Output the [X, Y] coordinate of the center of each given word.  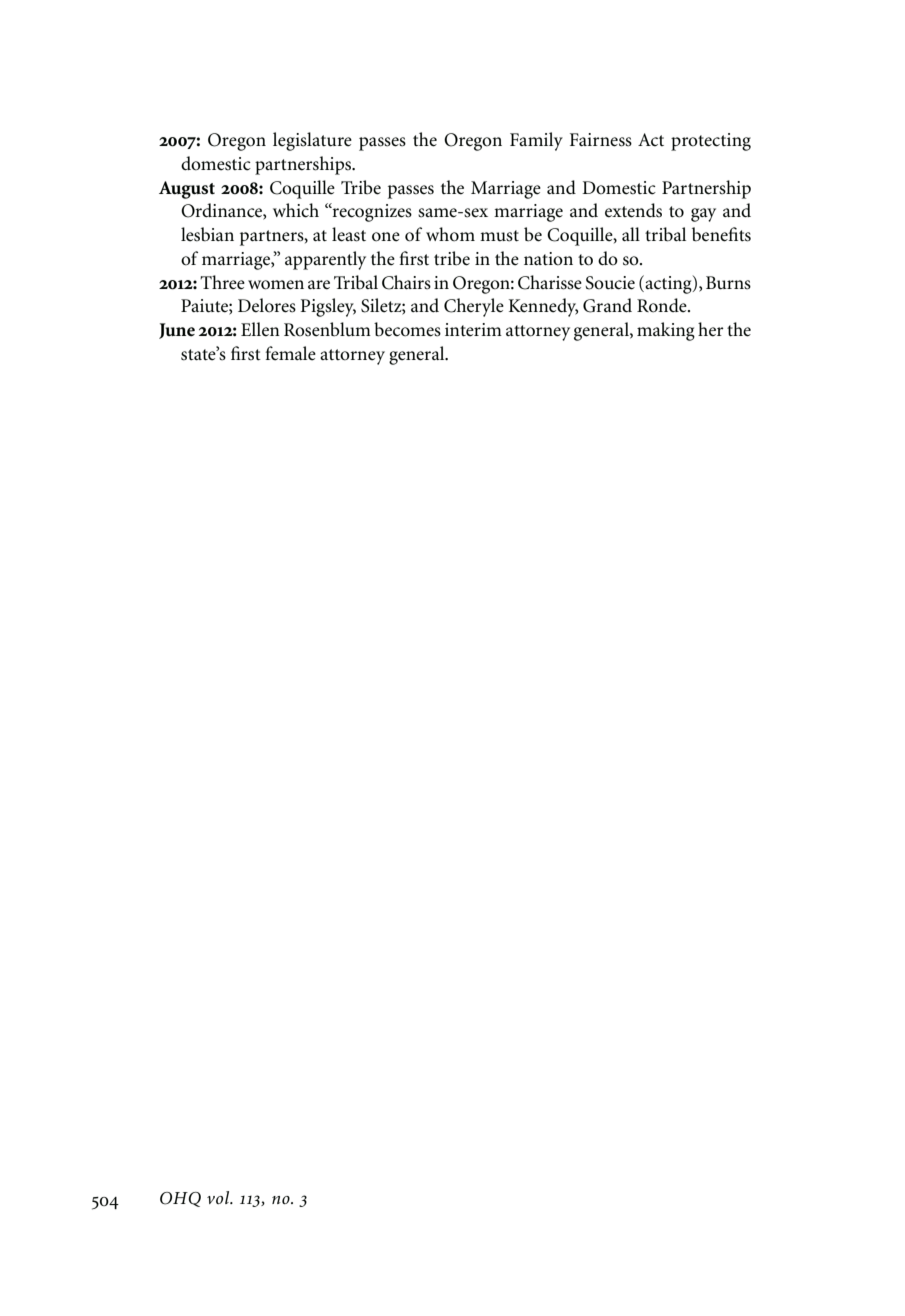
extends [633, 210]
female [291, 353]
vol [219, 1197]
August [187, 190]
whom [450, 234]
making [666, 331]
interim [473, 330]
